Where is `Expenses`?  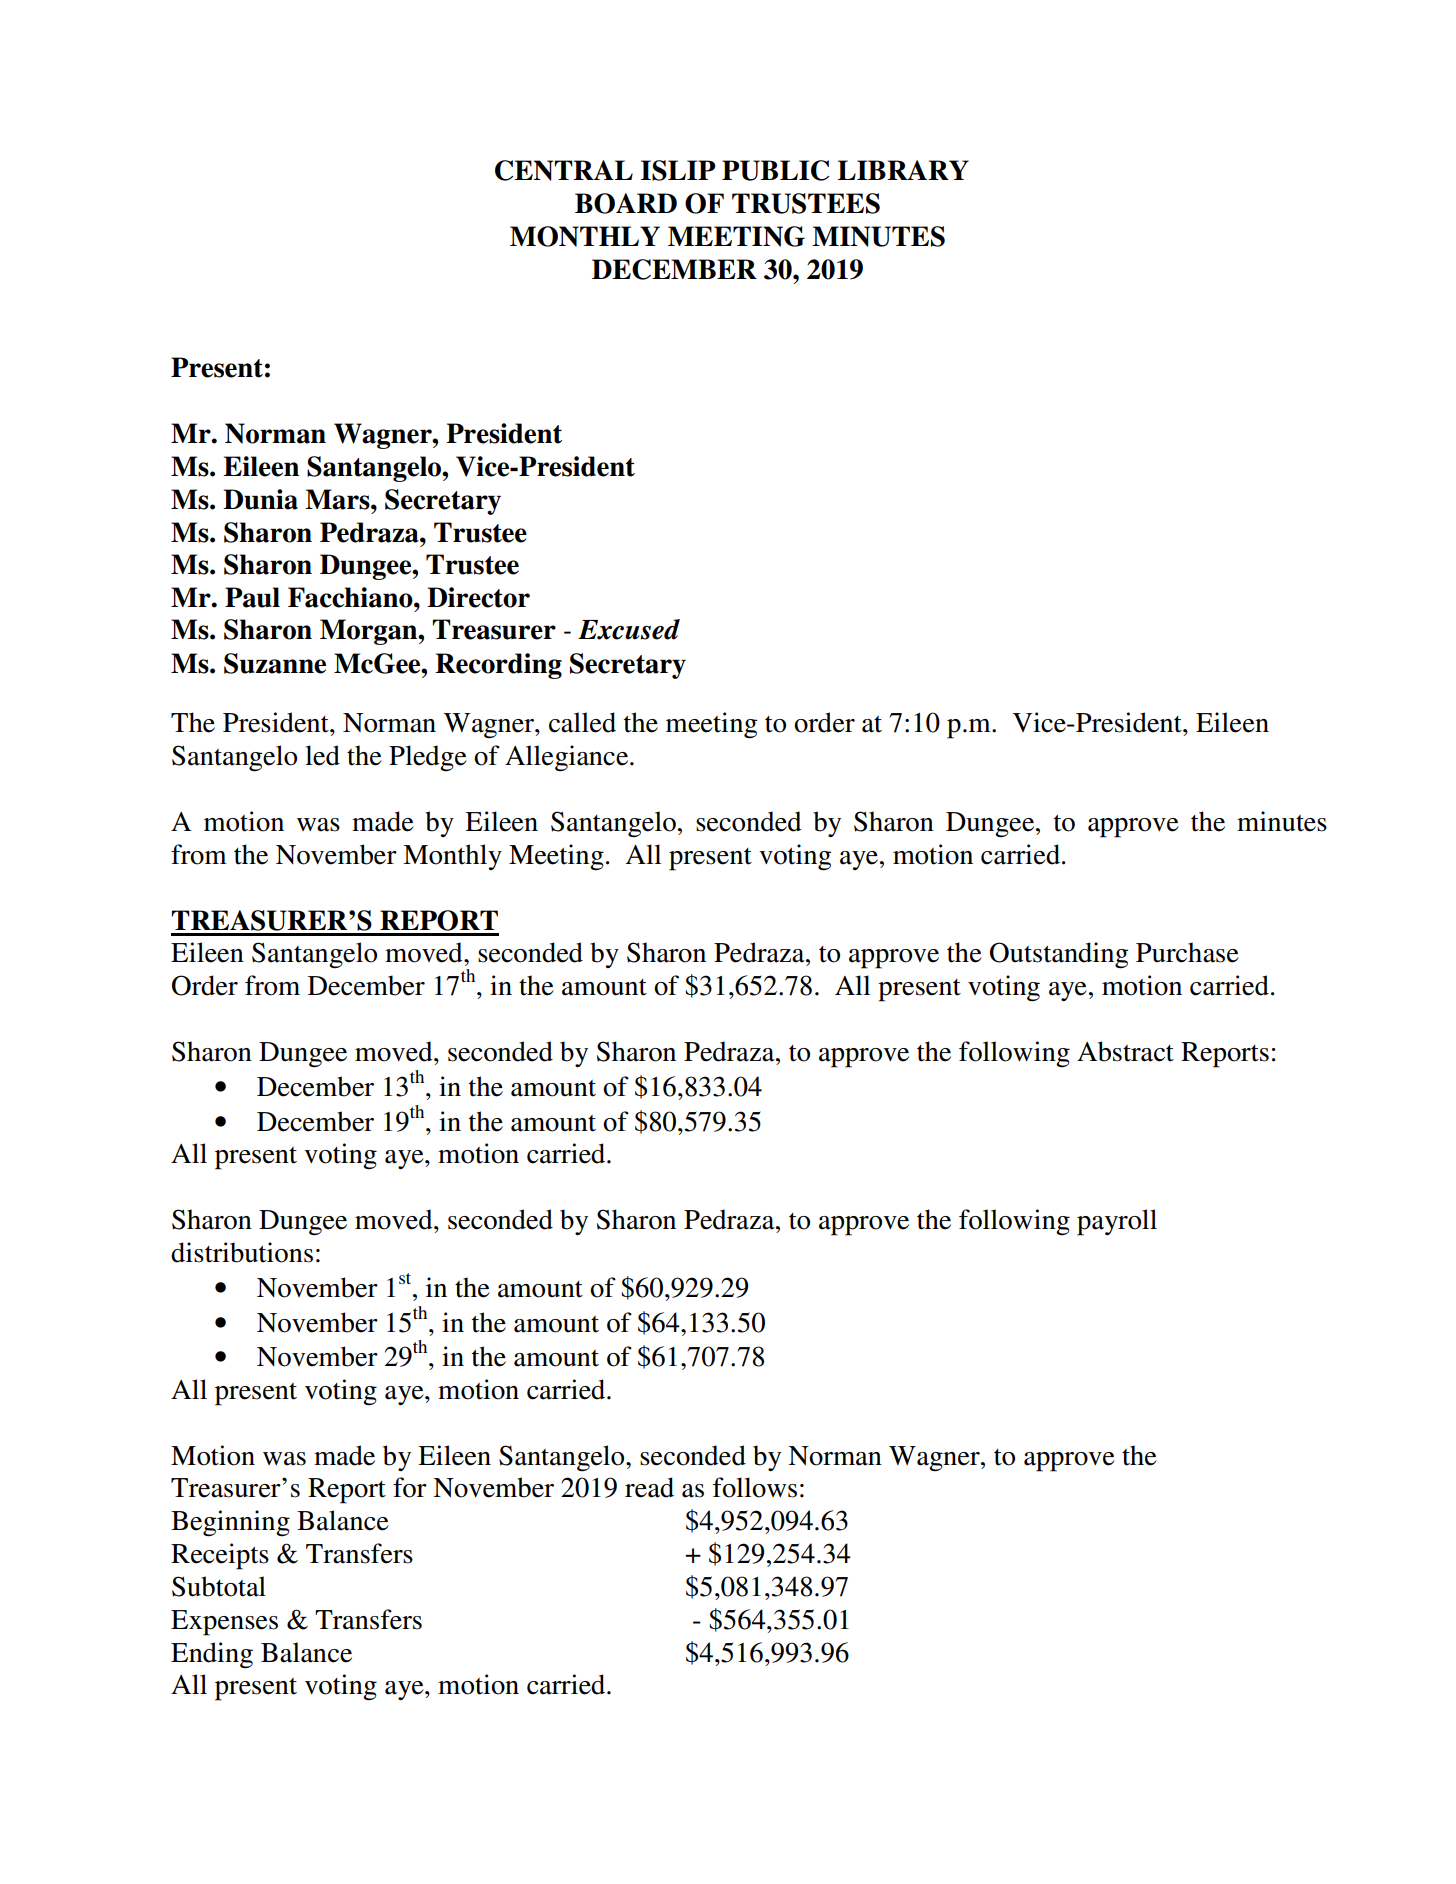
Expenses is located at coordinates (224, 1623).
